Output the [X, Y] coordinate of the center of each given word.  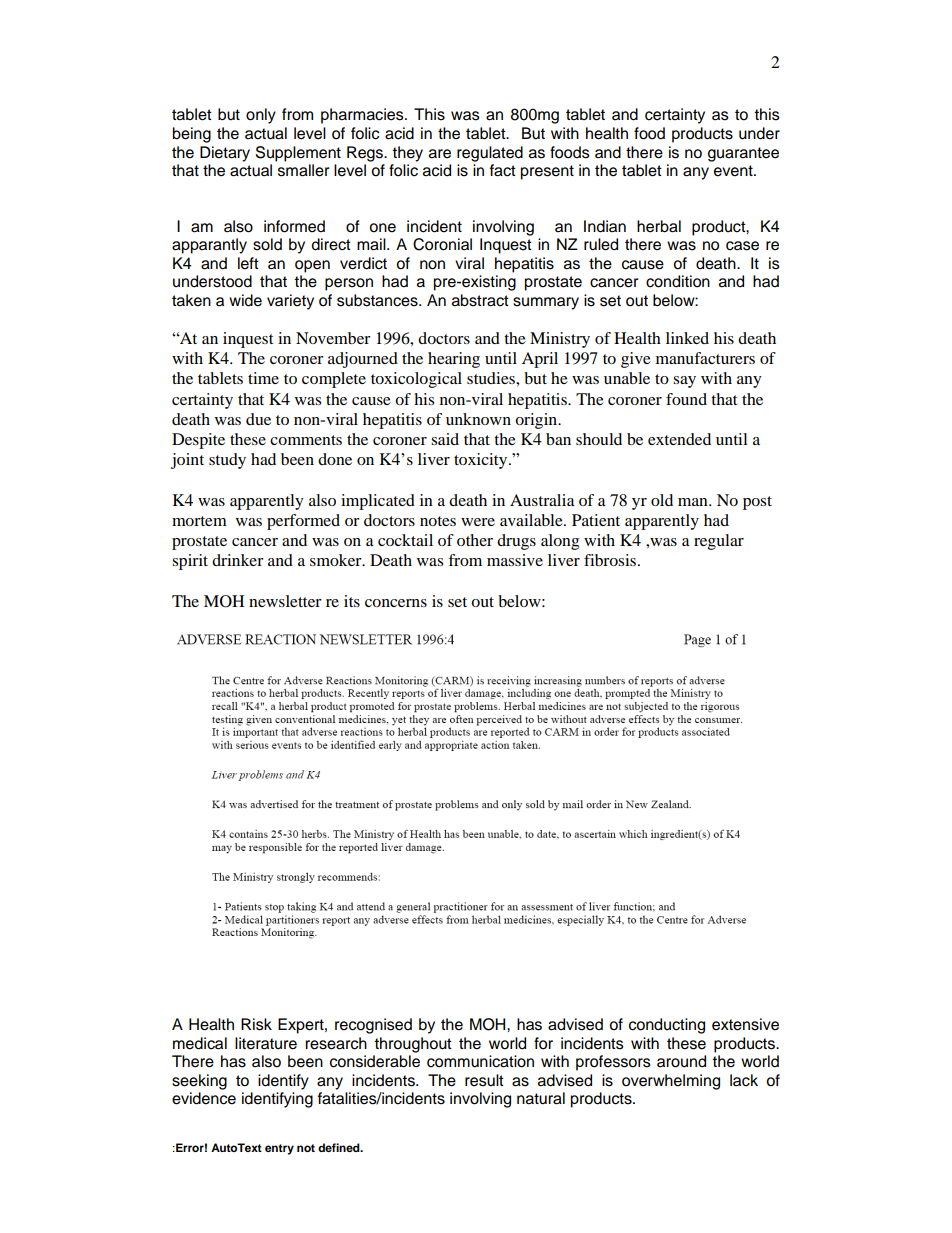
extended [679, 439]
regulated [490, 154]
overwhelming [671, 1082]
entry [279, 1149]
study [227, 461]
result [484, 1080]
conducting [667, 1026]
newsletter [285, 601]
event [734, 171]
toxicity [482, 461]
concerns [396, 603]
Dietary [225, 154]
